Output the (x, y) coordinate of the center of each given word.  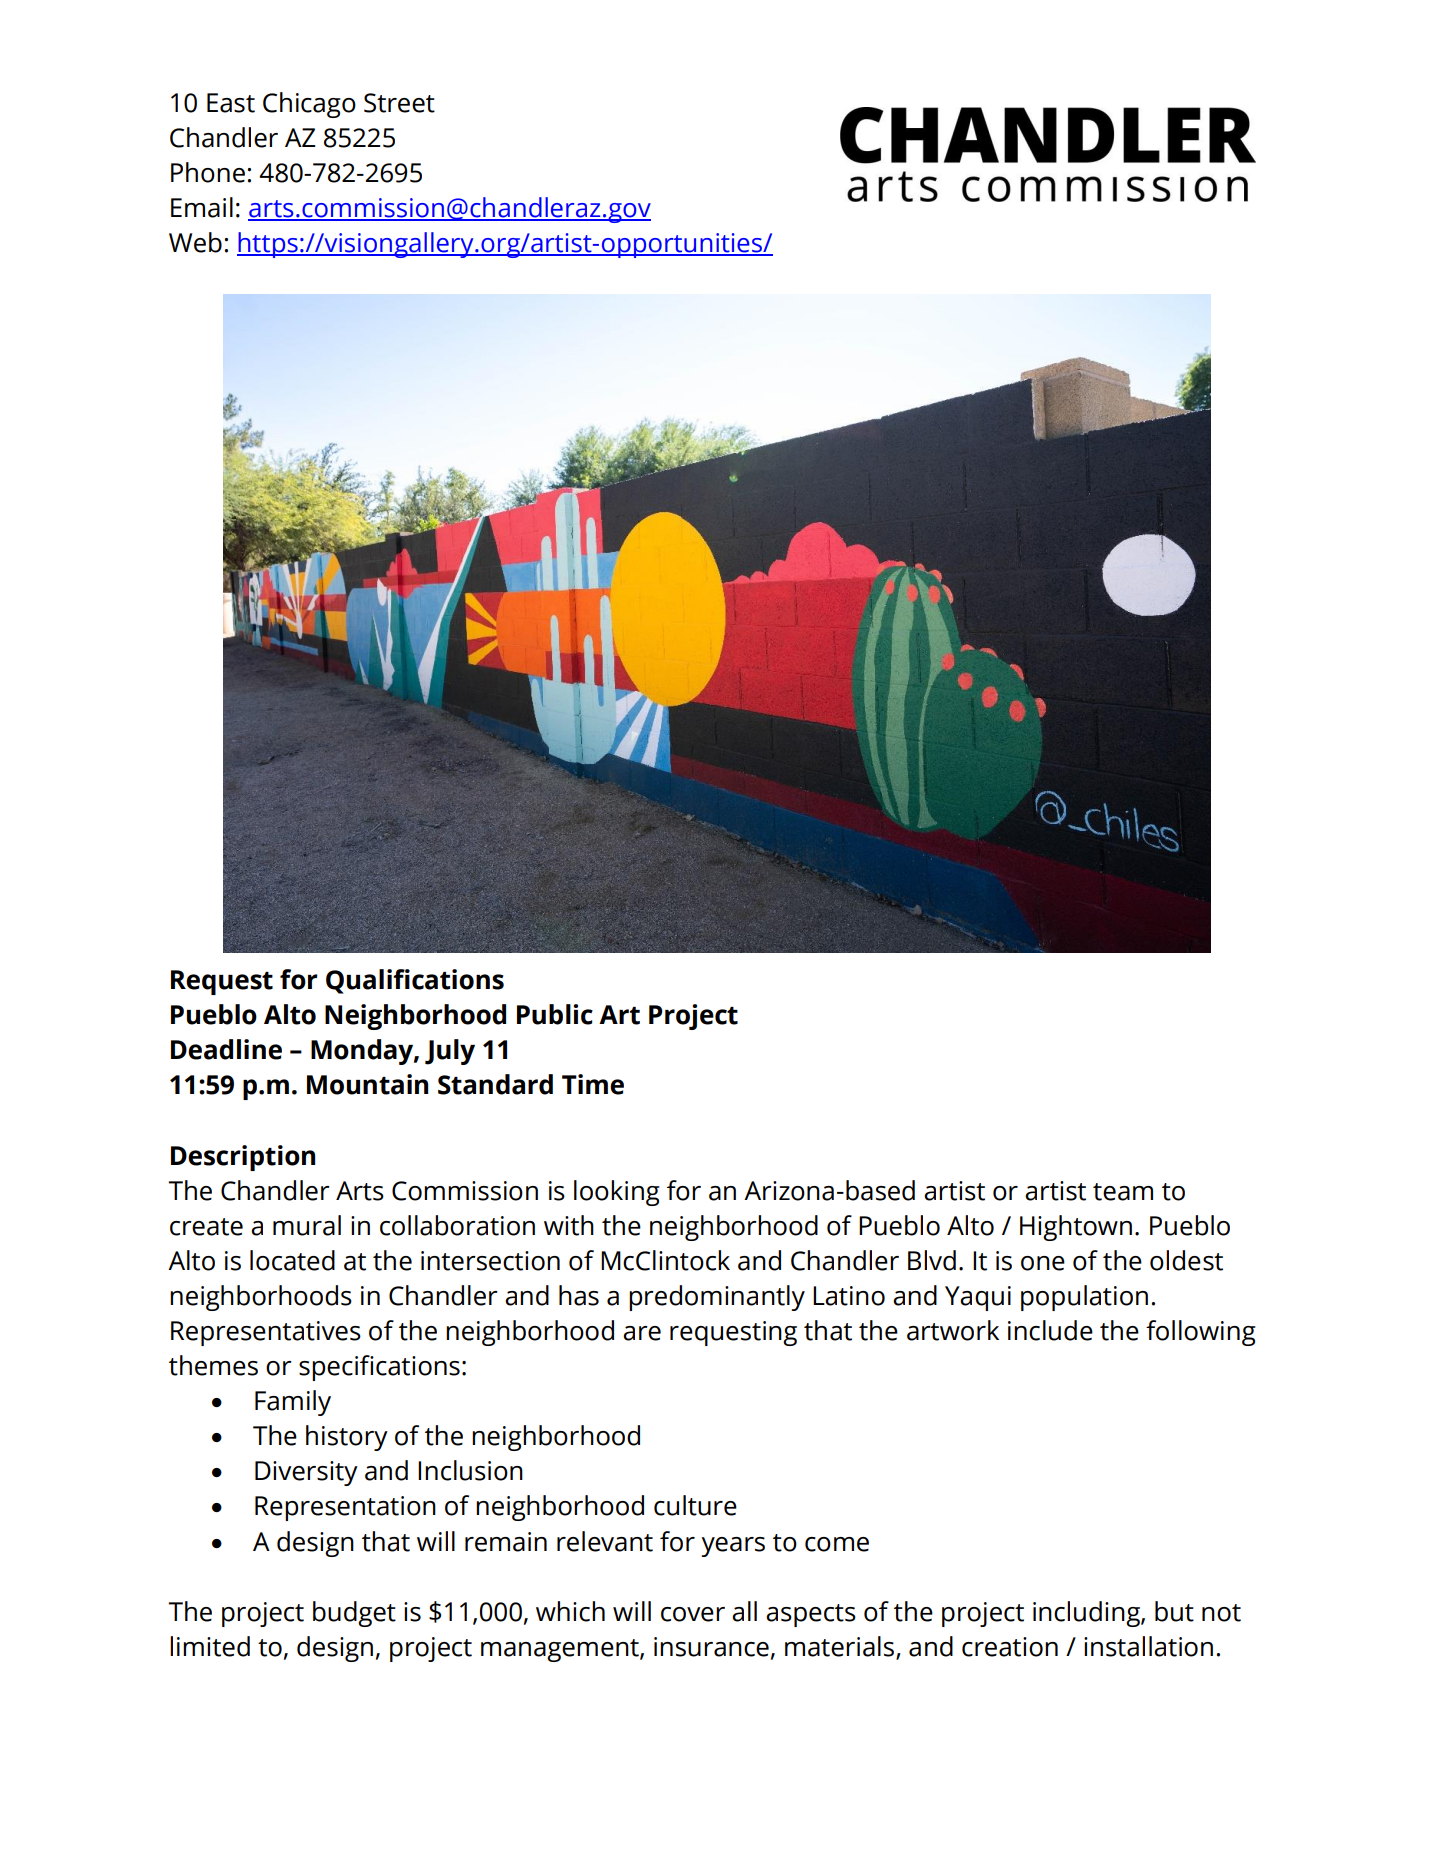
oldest (1186, 1260)
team (1123, 1192)
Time (593, 1084)
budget (354, 1614)
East (231, 103)
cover (693, 1614)
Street (399, 103)
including (1087, 1614)
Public (555, 1014)
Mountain (367, 1084)
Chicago (309, 105)
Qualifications (415, 981)
